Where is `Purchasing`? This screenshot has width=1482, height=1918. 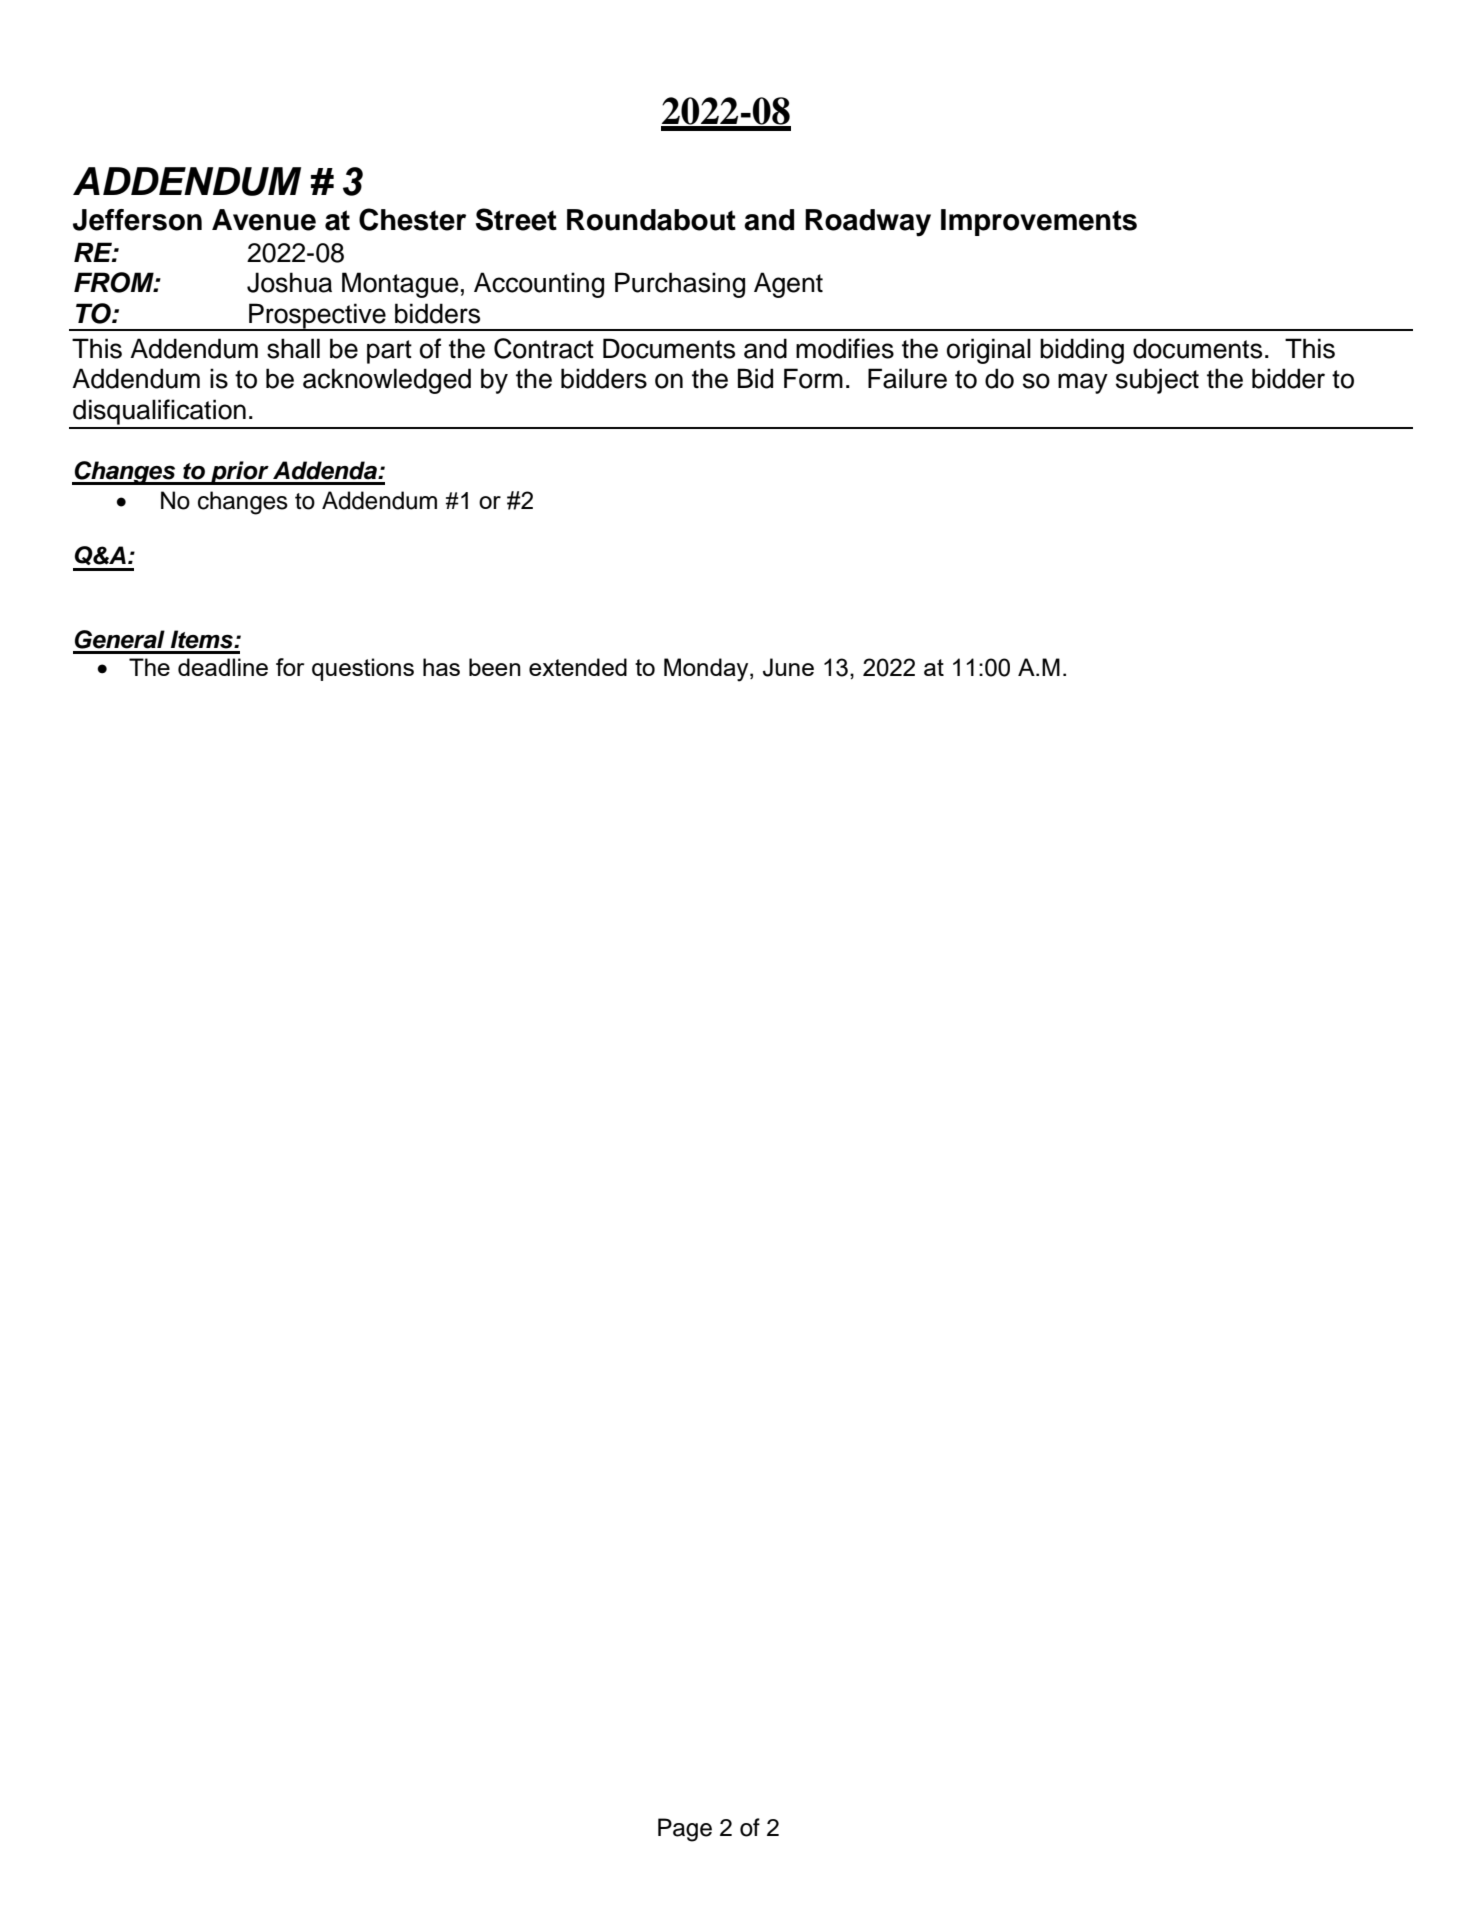
Purchasing is located at coordinates (680, 285).
